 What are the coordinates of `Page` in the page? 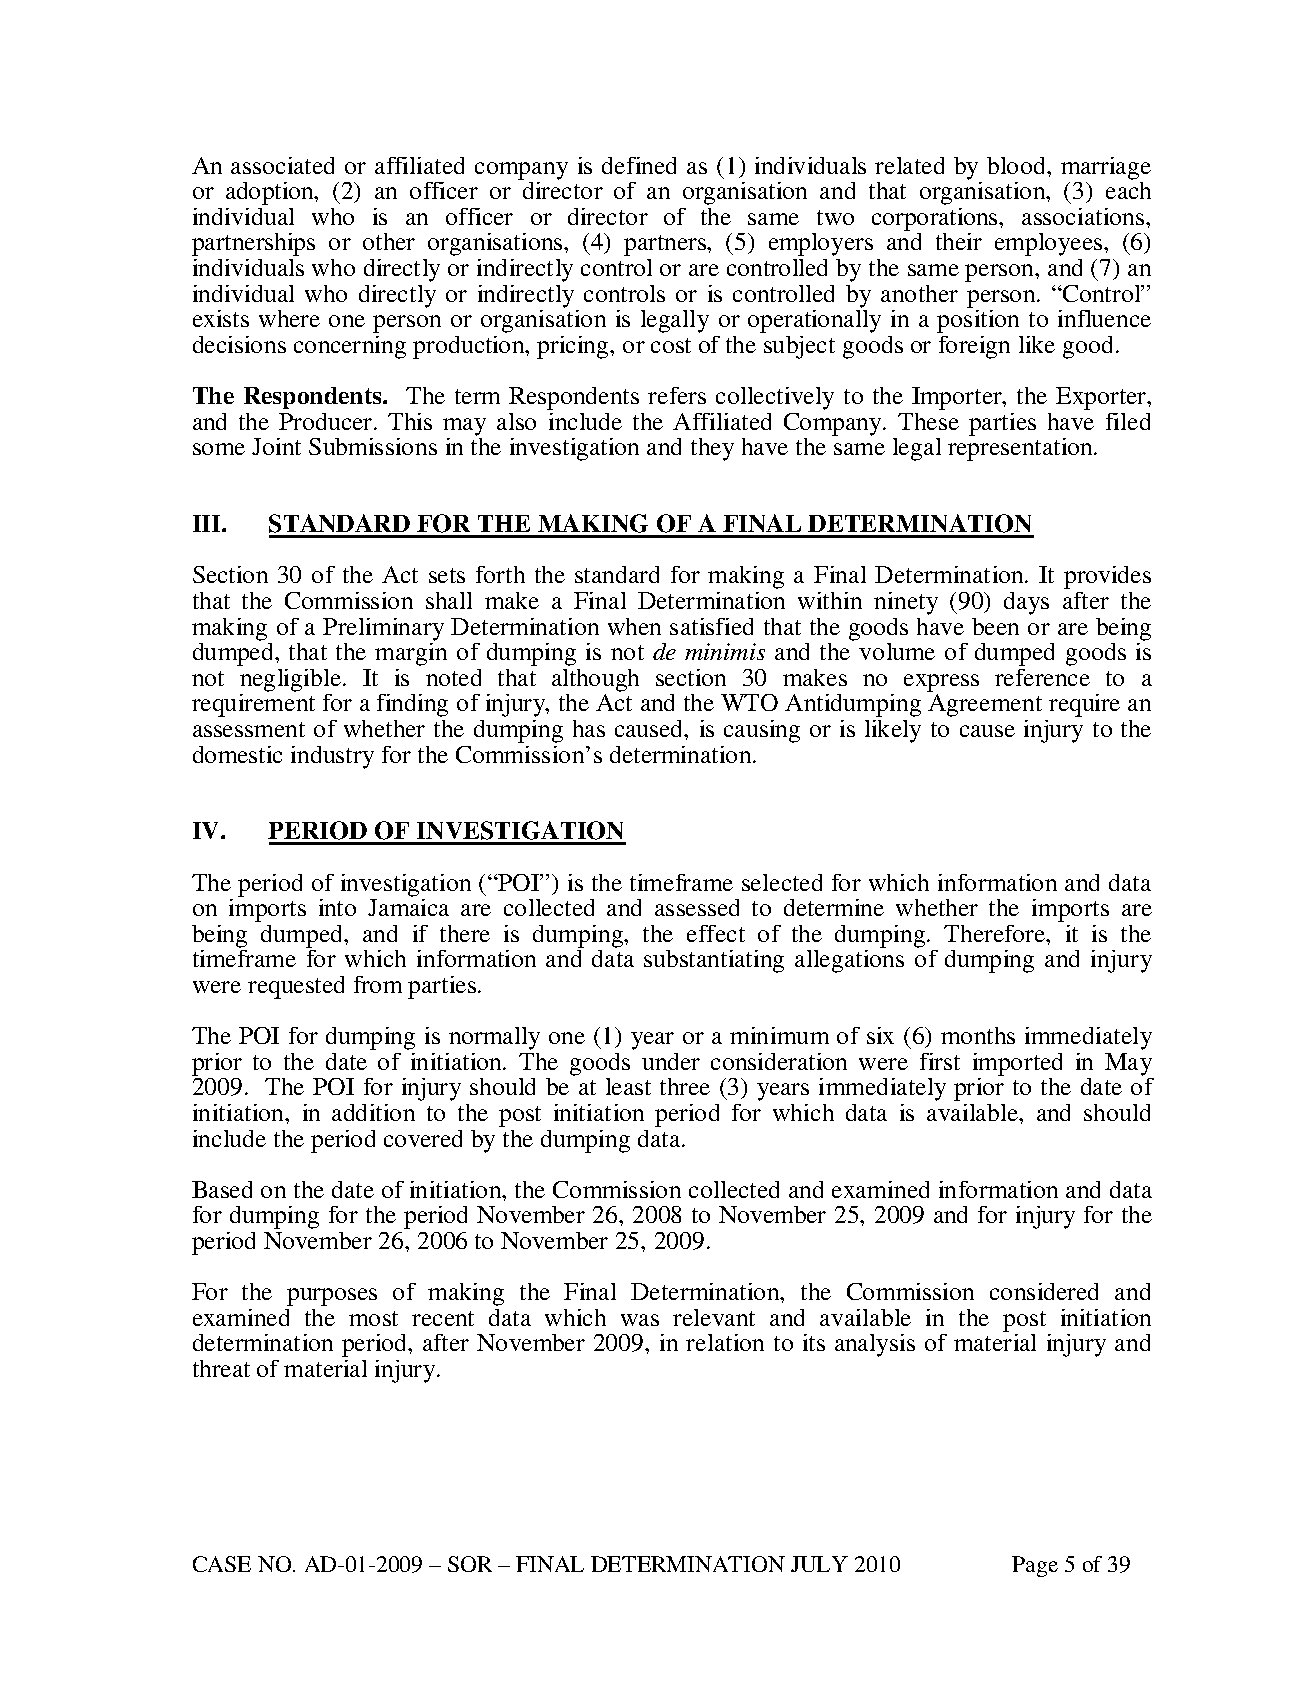 It's located at (1035, 1566).
